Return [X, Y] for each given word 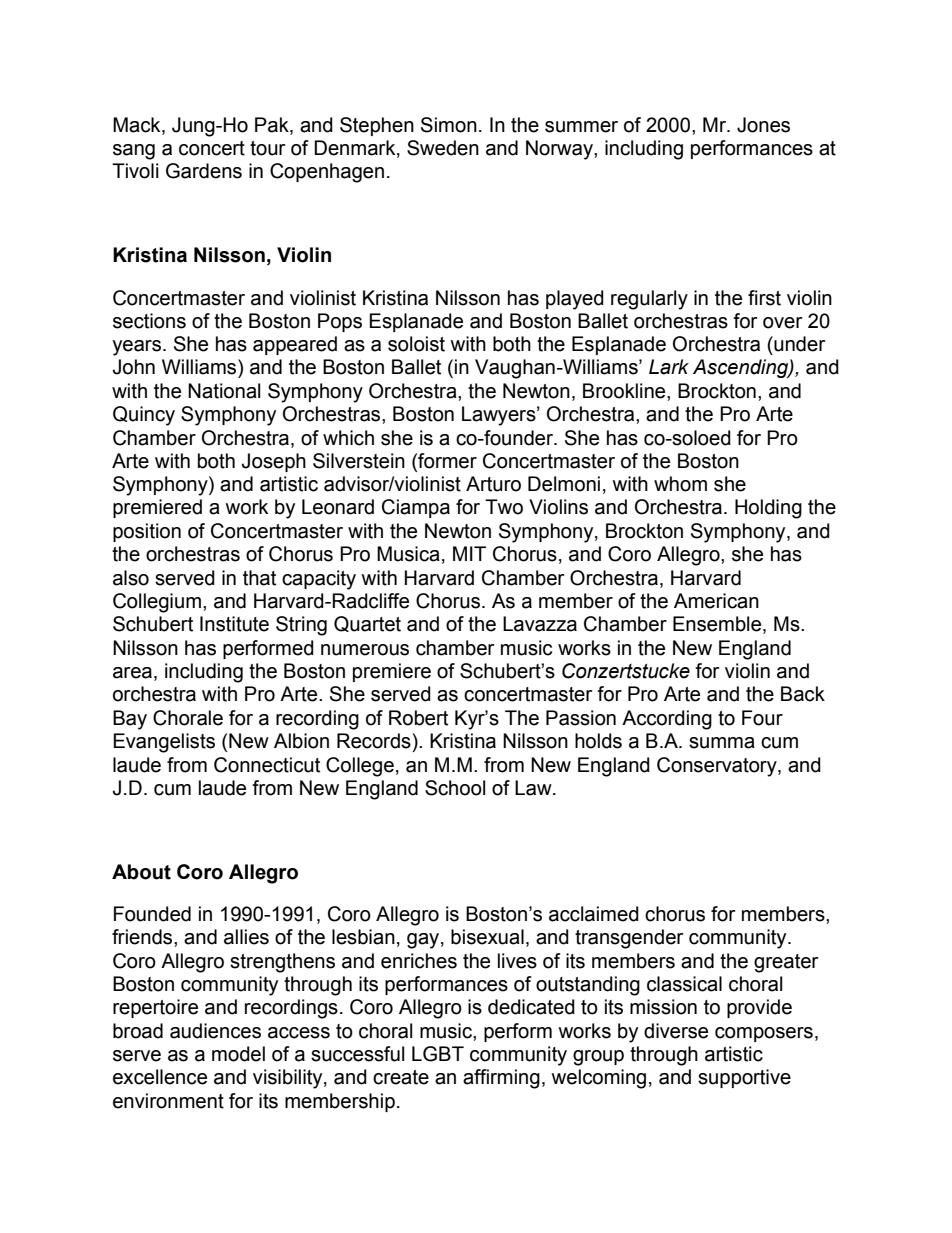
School [455, 788]
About [141, 872]
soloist [416, 344]
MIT [469, 553]
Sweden [443, 148]
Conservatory [718, 767]
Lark [669, 367]
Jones [763, 125]
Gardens [204, 171]
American [716, 601]
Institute [234, 624]
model [238, 1054]
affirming [501, 1079]
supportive [744, 1078]
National [224, 391]
